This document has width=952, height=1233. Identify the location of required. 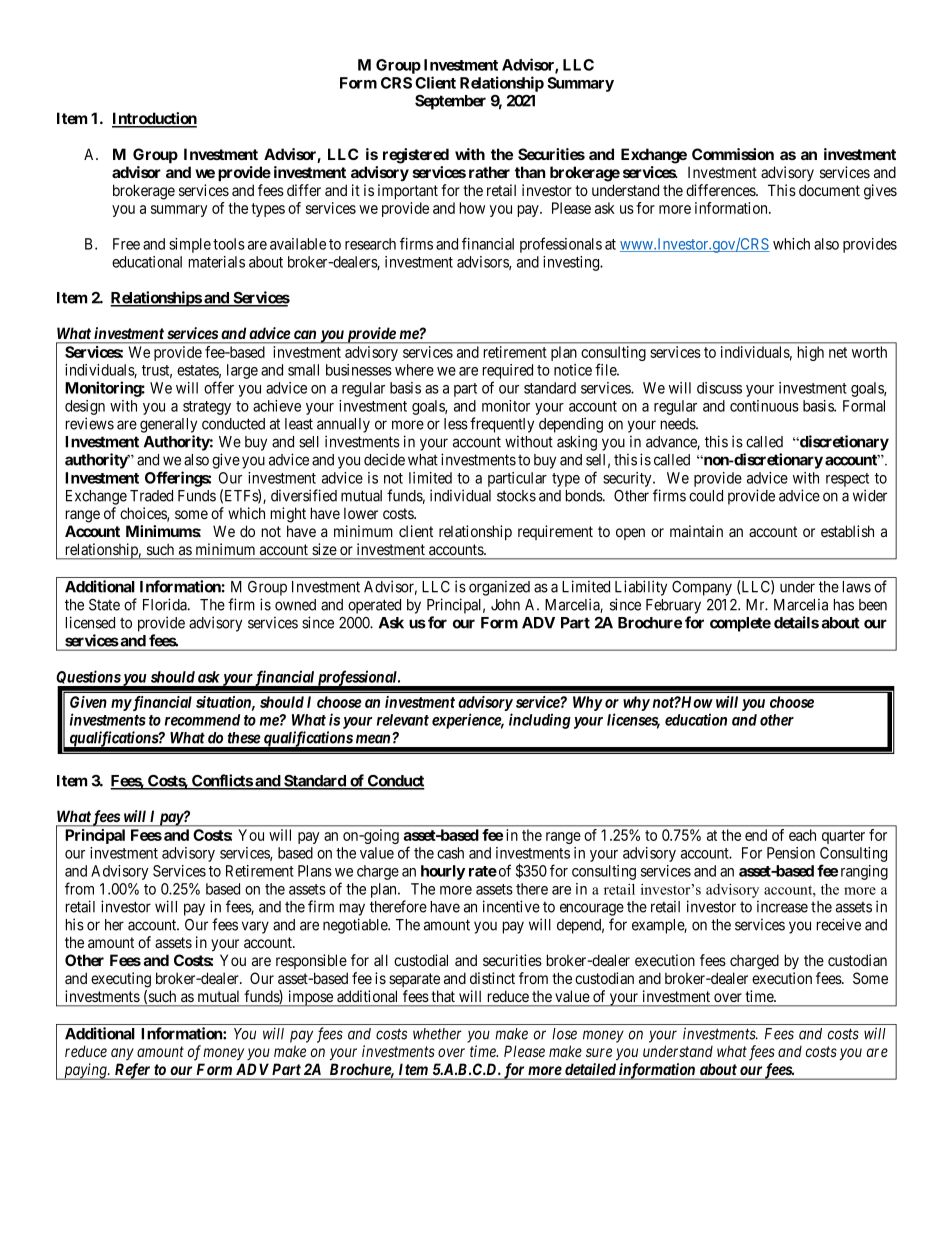
(508, 373).
